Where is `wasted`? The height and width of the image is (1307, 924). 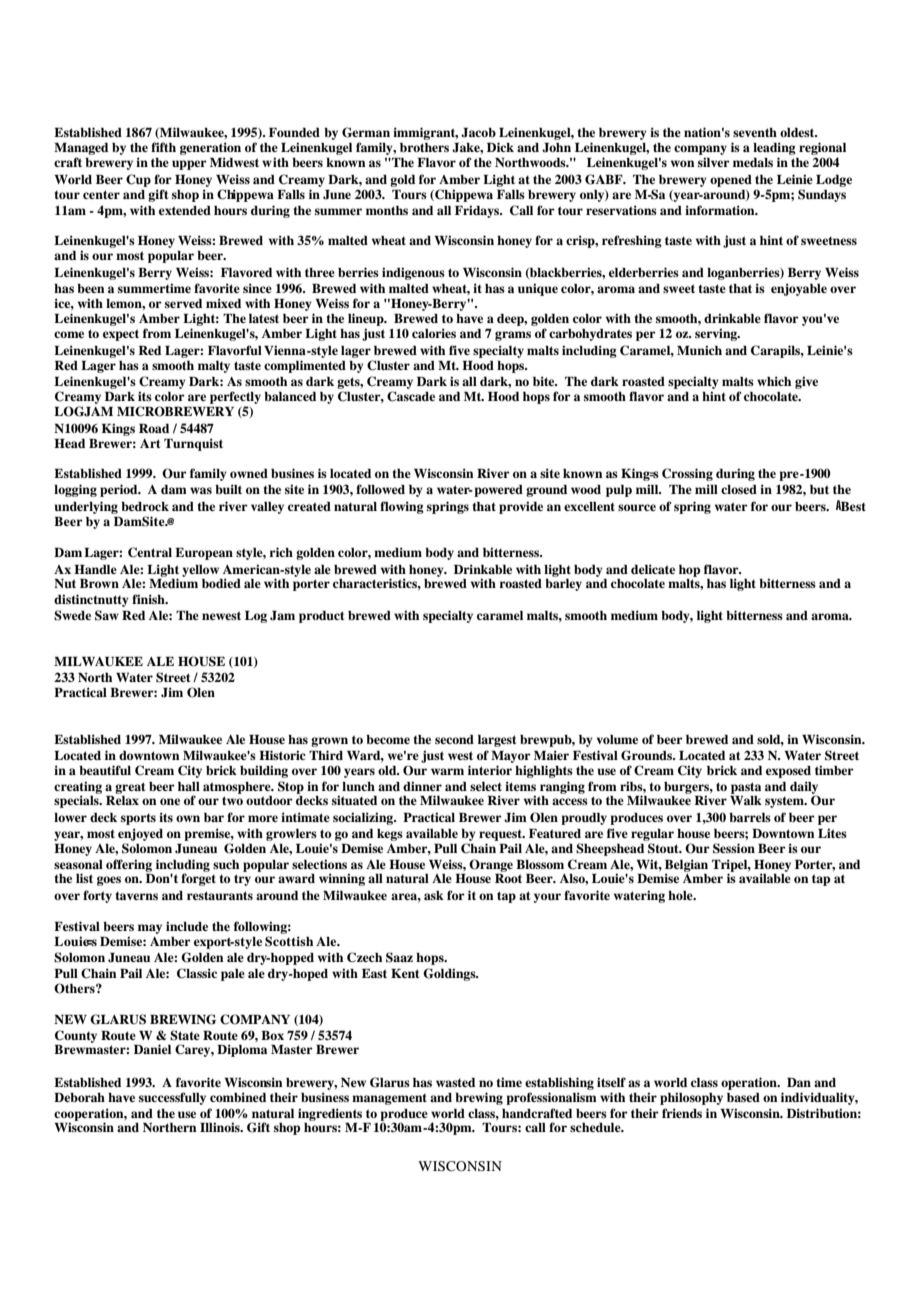 wasted is located at coordinates (455, 1082).
